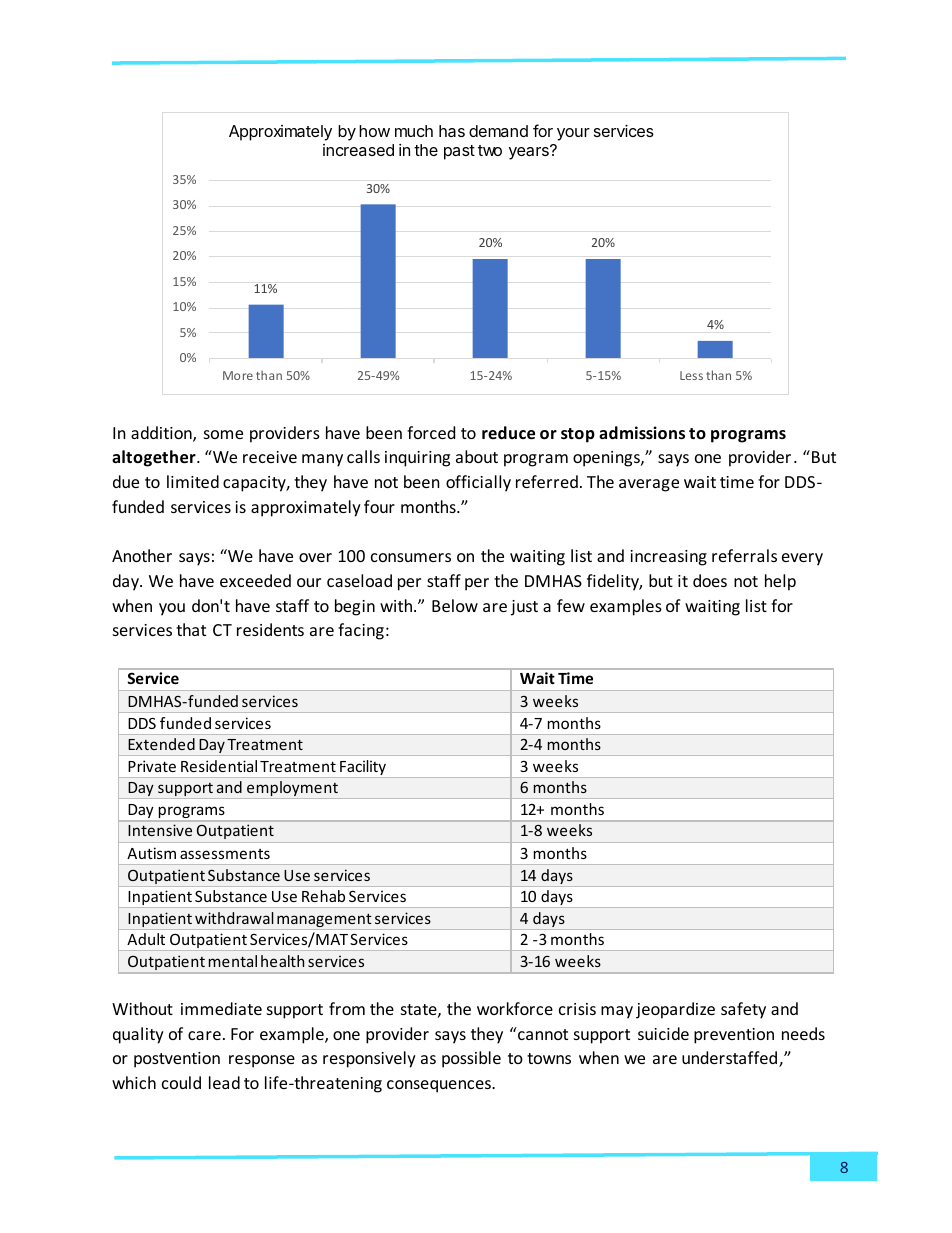 The image size is (952, 1233). I want to click on your, so click(573, 134).
